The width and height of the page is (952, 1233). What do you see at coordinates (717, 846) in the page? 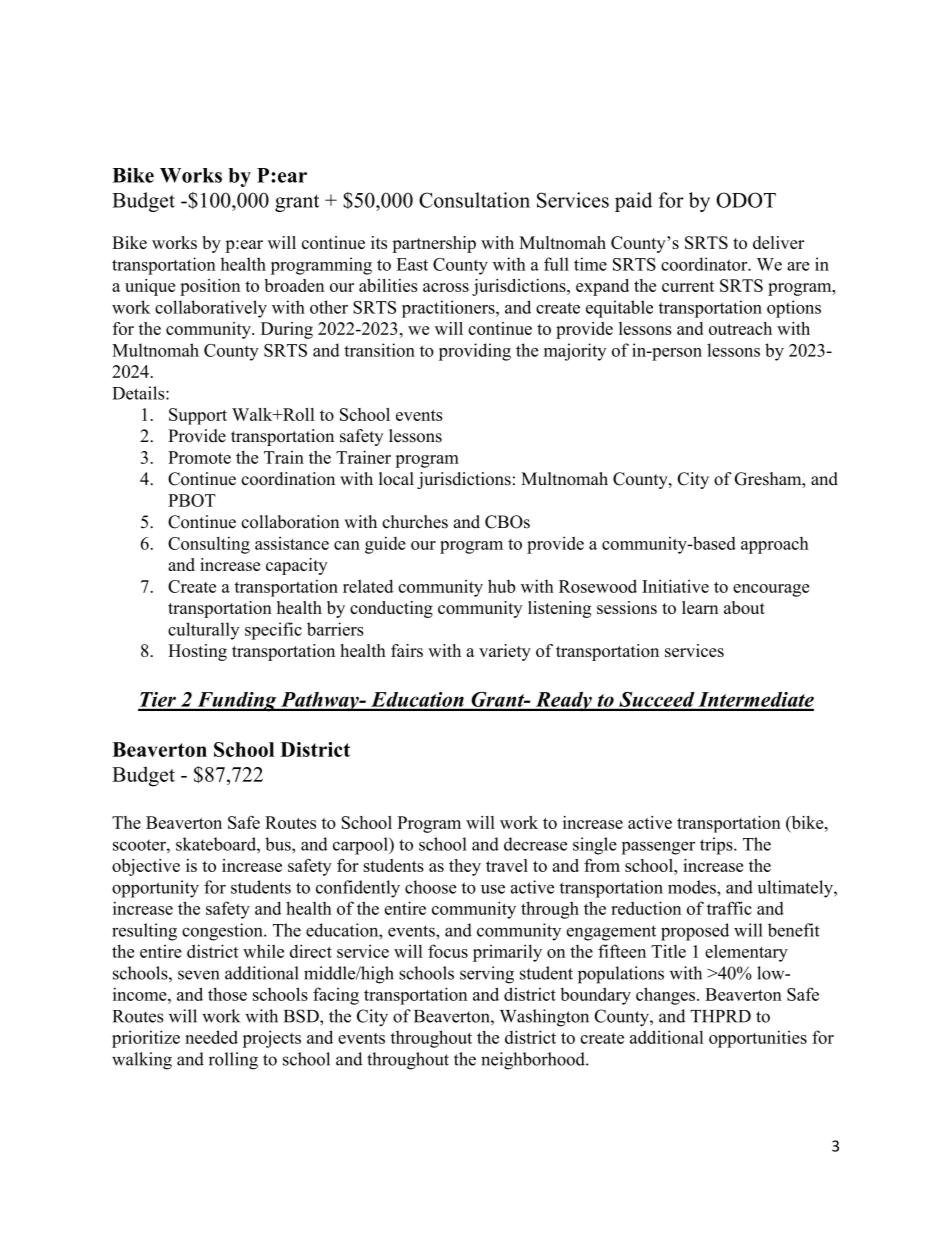
I see `trips` at bounding box center [717, 846].
